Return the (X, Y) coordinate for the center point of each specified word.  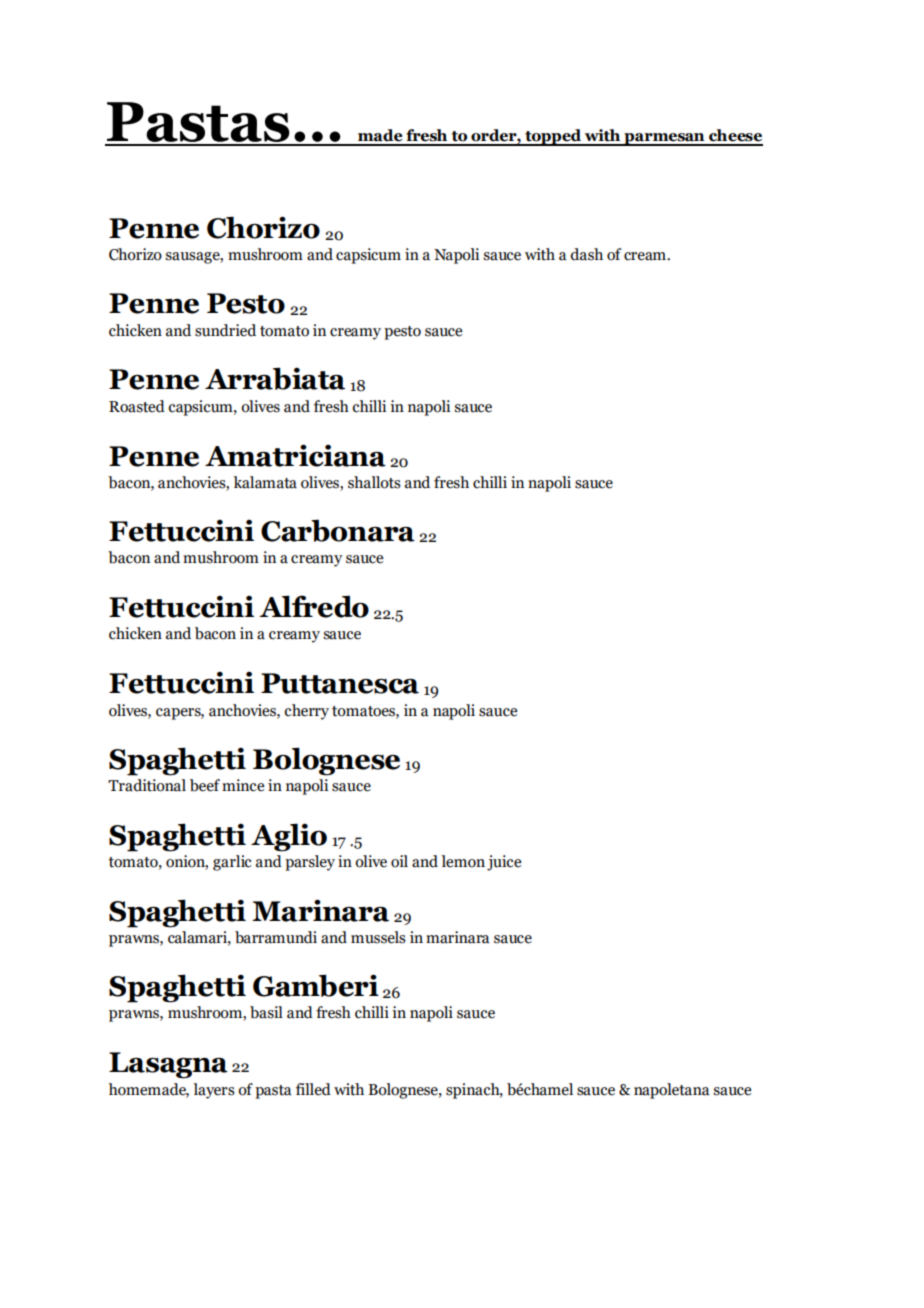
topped (553, 137)
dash (586, 254)
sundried (225, 330)
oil (399, 861)
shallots (374, 482)
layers (214, 1091)
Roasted (137, 406)
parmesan (664, 139)
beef (205, 785)
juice (504, 863)
